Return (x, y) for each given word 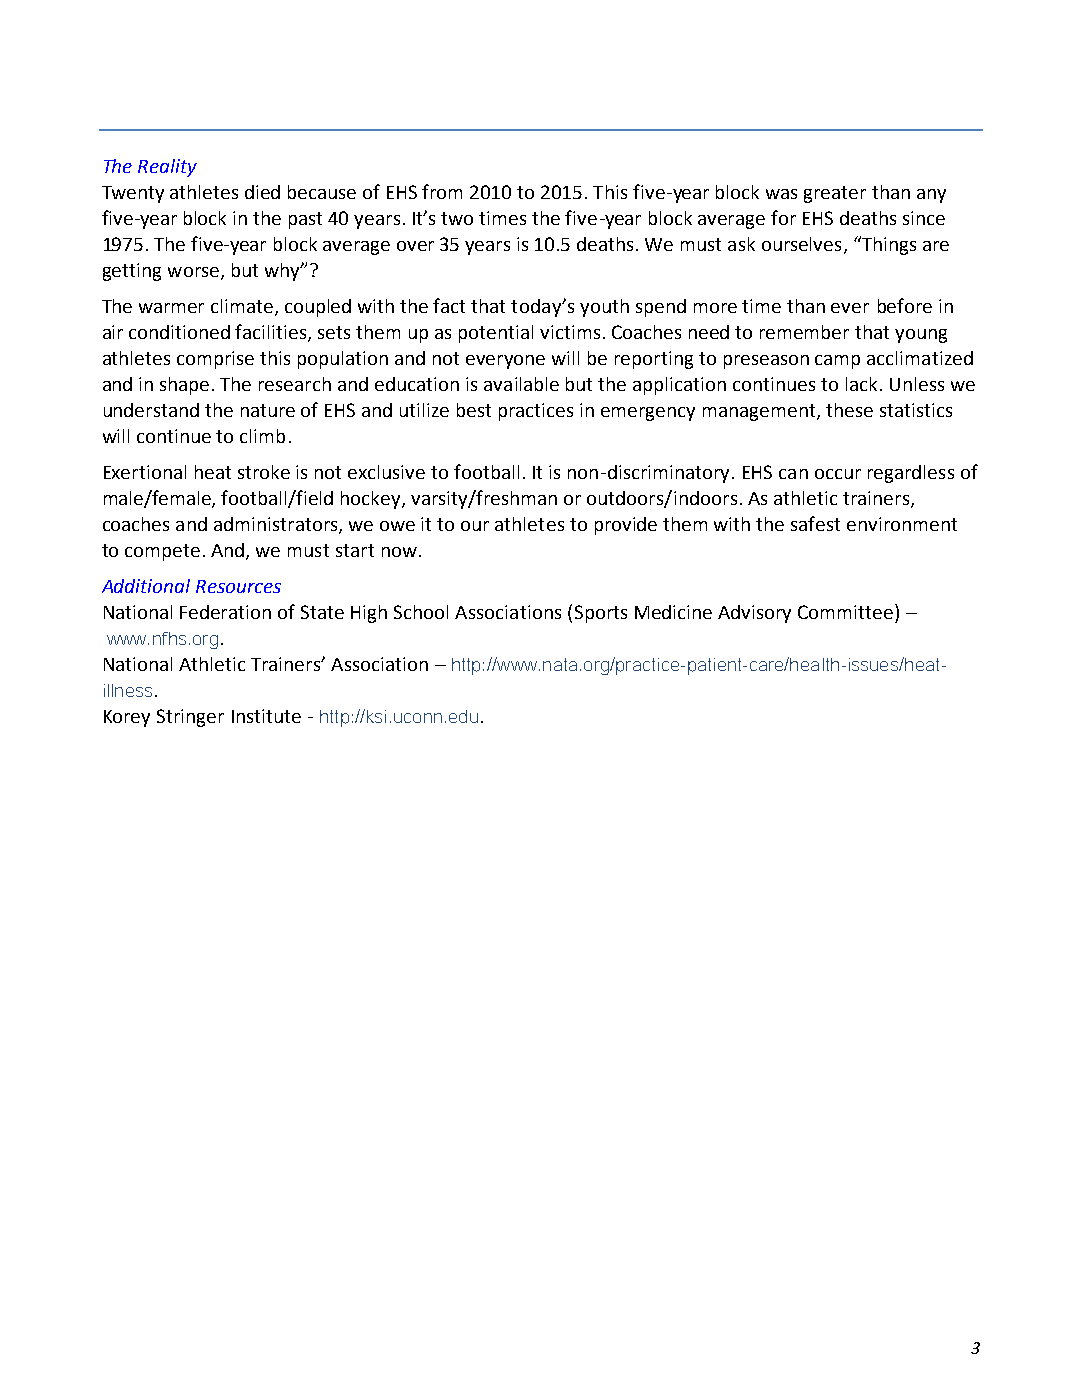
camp (837, 362)
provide (626, 526)
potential (496, 334)
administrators (277, 525)
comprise (215, 360)
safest (815, 523)
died (262, 192)
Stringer (190, 718)
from (442, 191)
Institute (266, 716)
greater (835, 194)
